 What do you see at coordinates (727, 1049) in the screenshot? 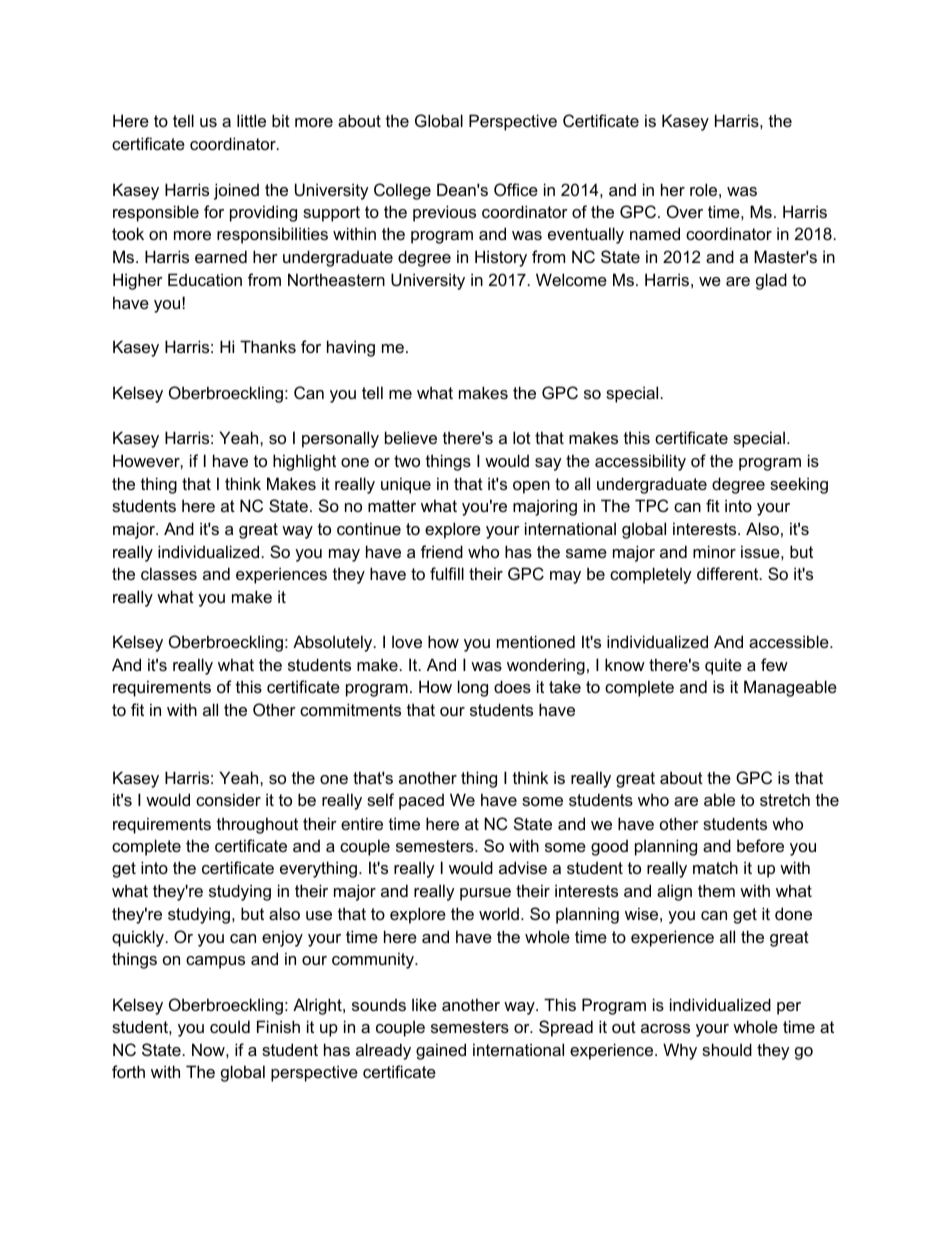
I see `should` at bounding box center [727, 1049].
